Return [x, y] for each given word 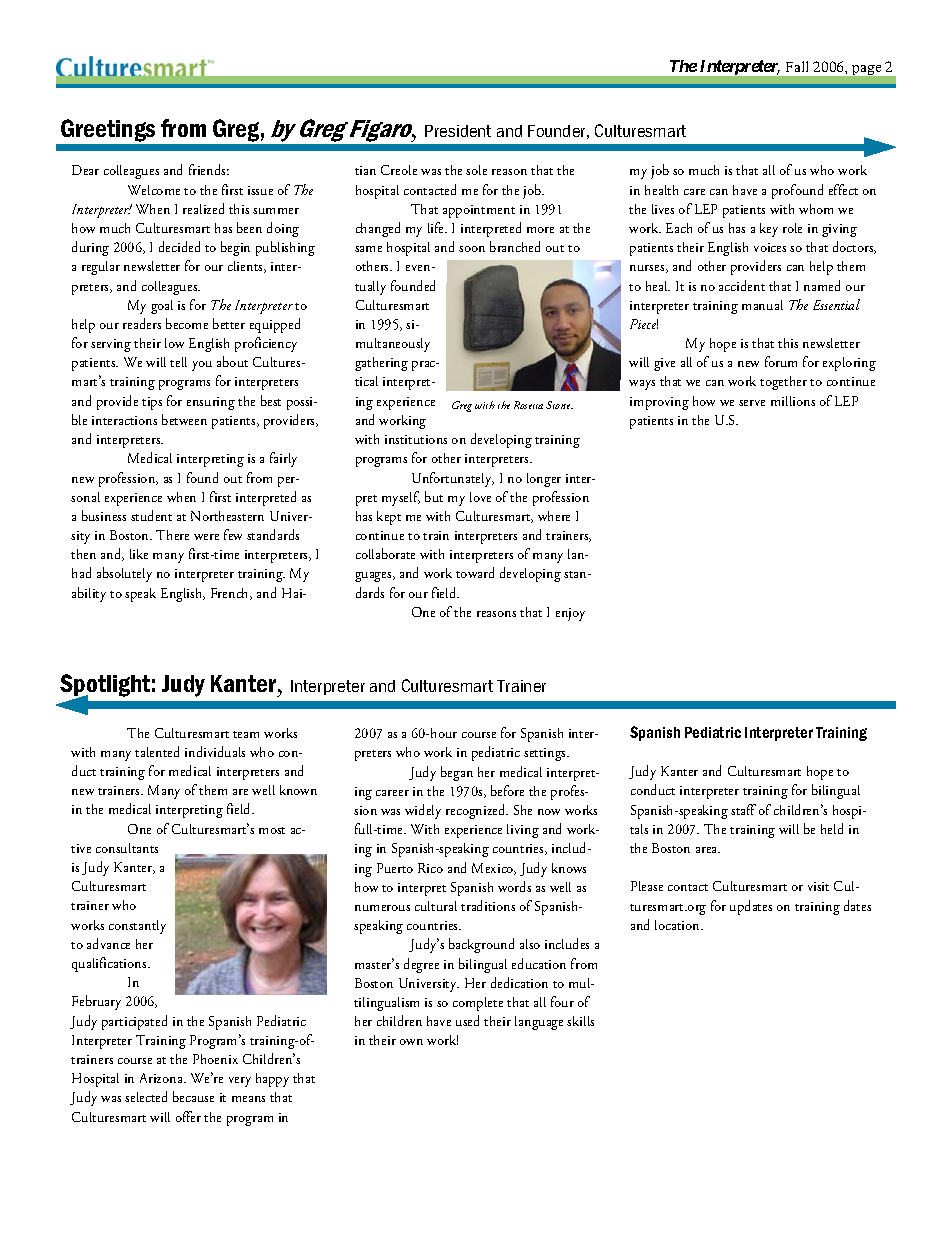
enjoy [570, 614]
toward [475, 572]
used [467, 1020]
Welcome [154, 190]
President [458, 131]
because [193, 1096]
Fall [797, 66]
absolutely [124, 574]
